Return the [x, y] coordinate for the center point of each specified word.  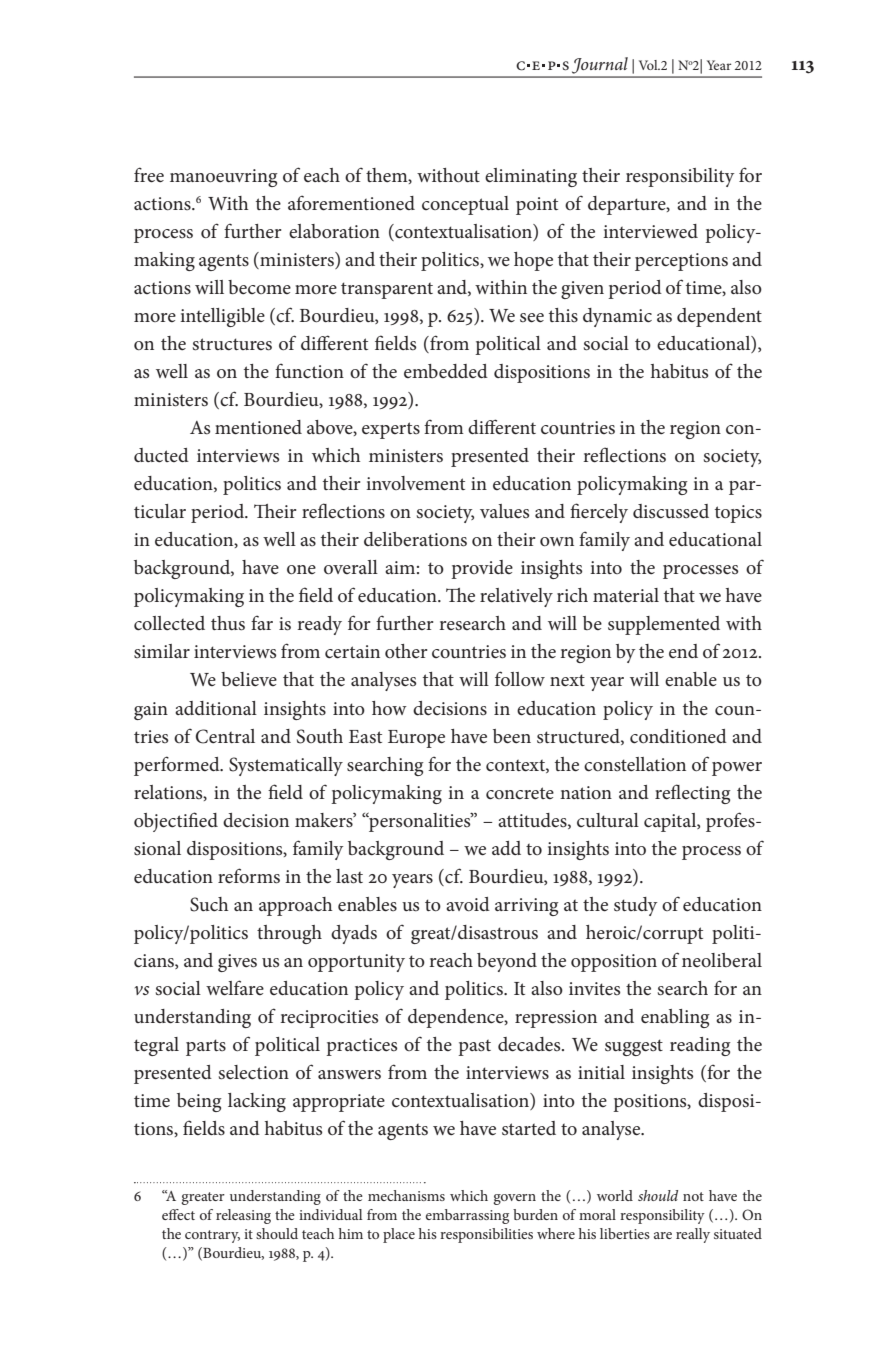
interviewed [650, 231]
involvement [415, 483]
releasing [243, 1216]
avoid [468, 904]
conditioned [678, 736]
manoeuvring [224, 178]
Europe [416, 739]
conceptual [465, 205]
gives [237, 963]
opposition [614, 963]
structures [232, 344]
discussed [671, 511]
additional [216, 708]
